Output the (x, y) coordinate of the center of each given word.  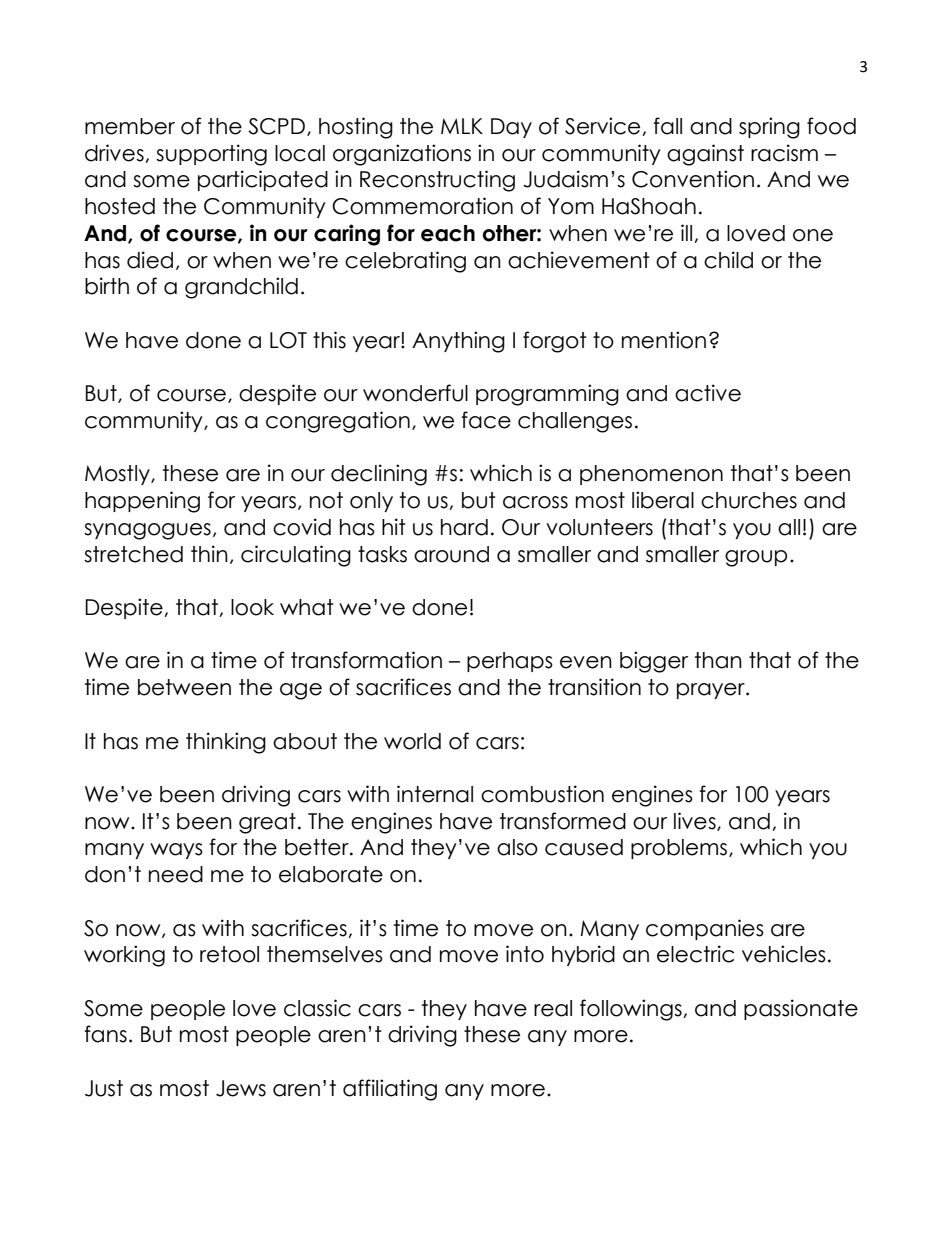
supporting (211, 155)
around (451, 554)
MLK (462, 126)
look (252, 607)
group (756, 558)
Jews (241, 1088)
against (705, 155)
